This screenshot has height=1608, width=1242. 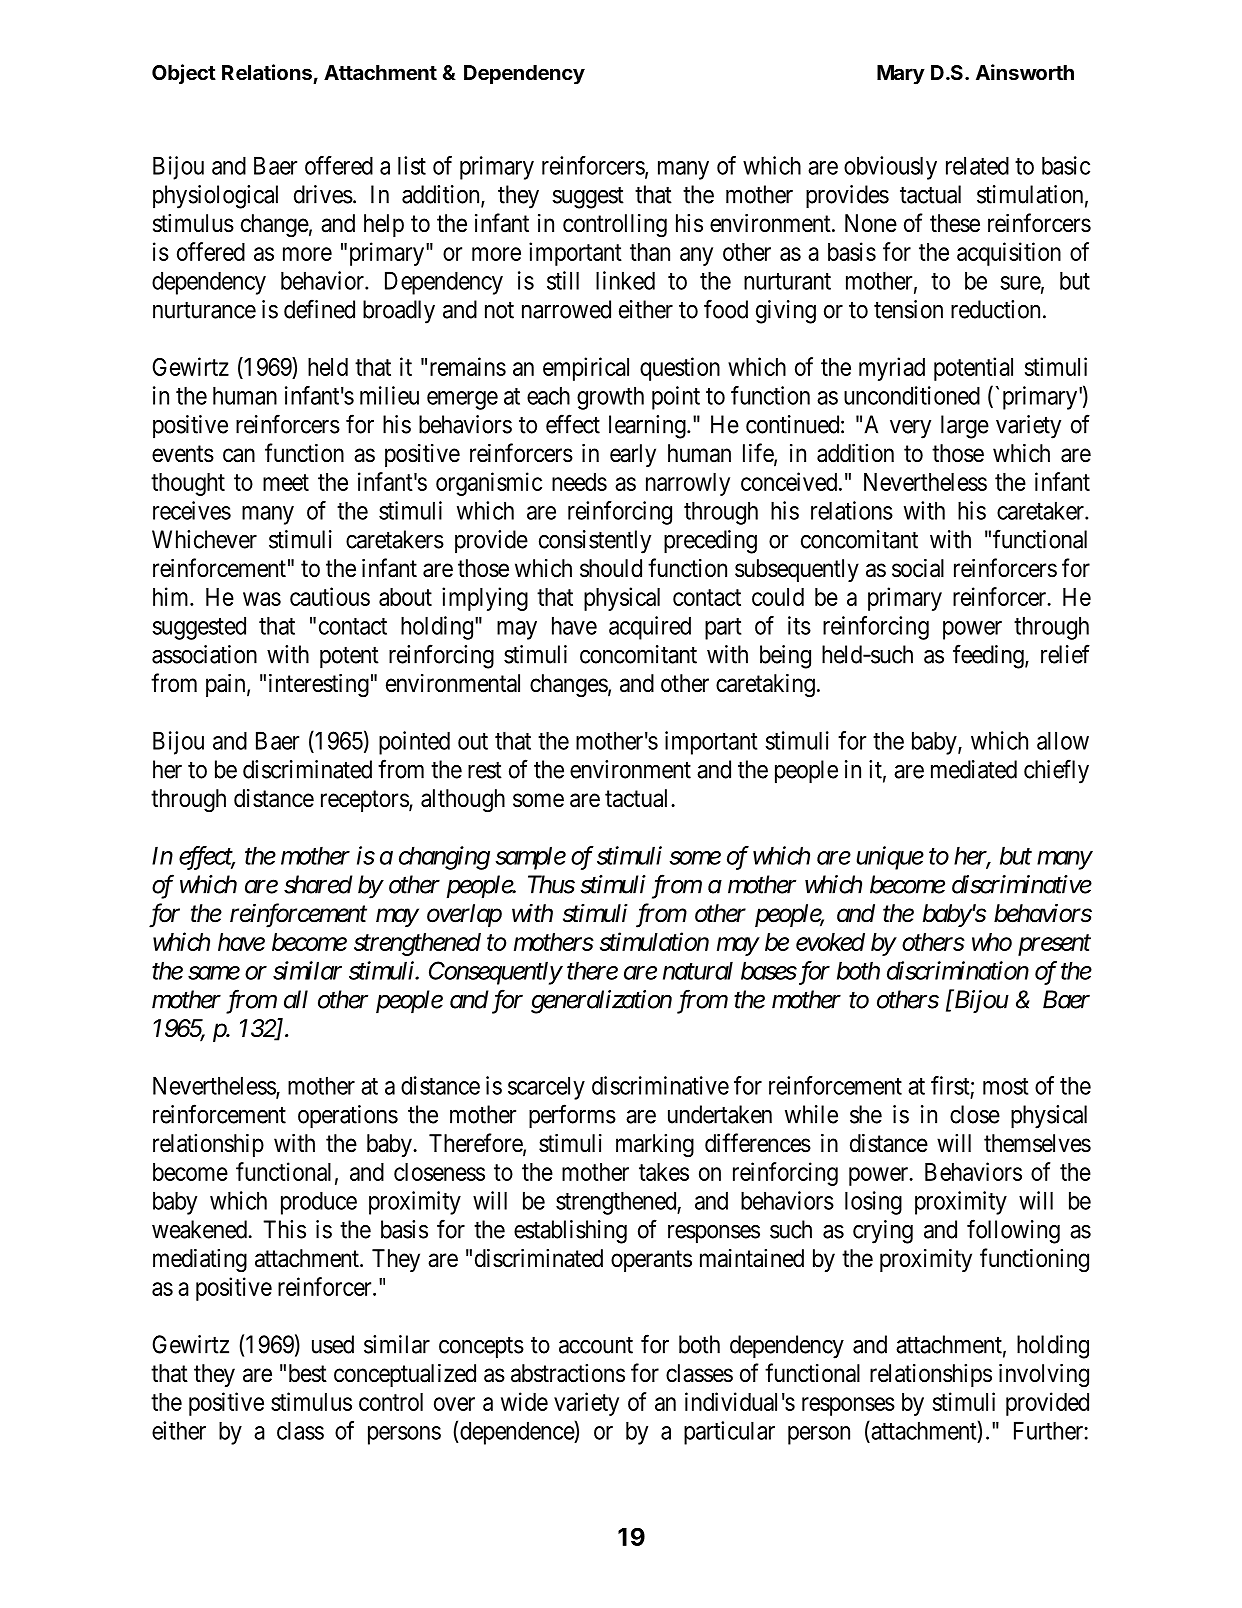 What do you see at coordinates (333, 1344) in the screenshot?
I see `used` at bounding box center [333, 1344].
